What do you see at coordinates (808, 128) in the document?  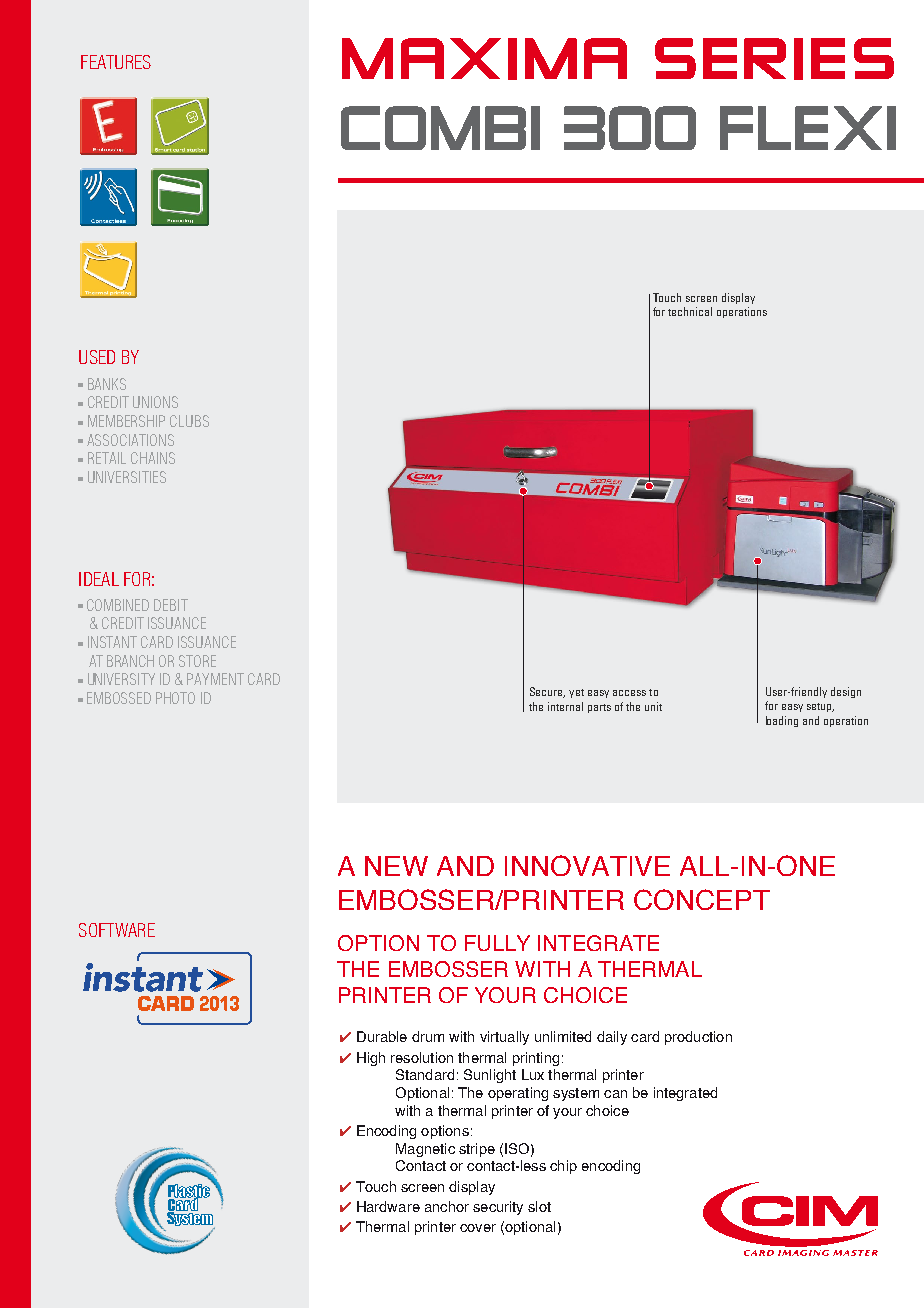 I see `FLEXI` at bounding box center [808, 128].
